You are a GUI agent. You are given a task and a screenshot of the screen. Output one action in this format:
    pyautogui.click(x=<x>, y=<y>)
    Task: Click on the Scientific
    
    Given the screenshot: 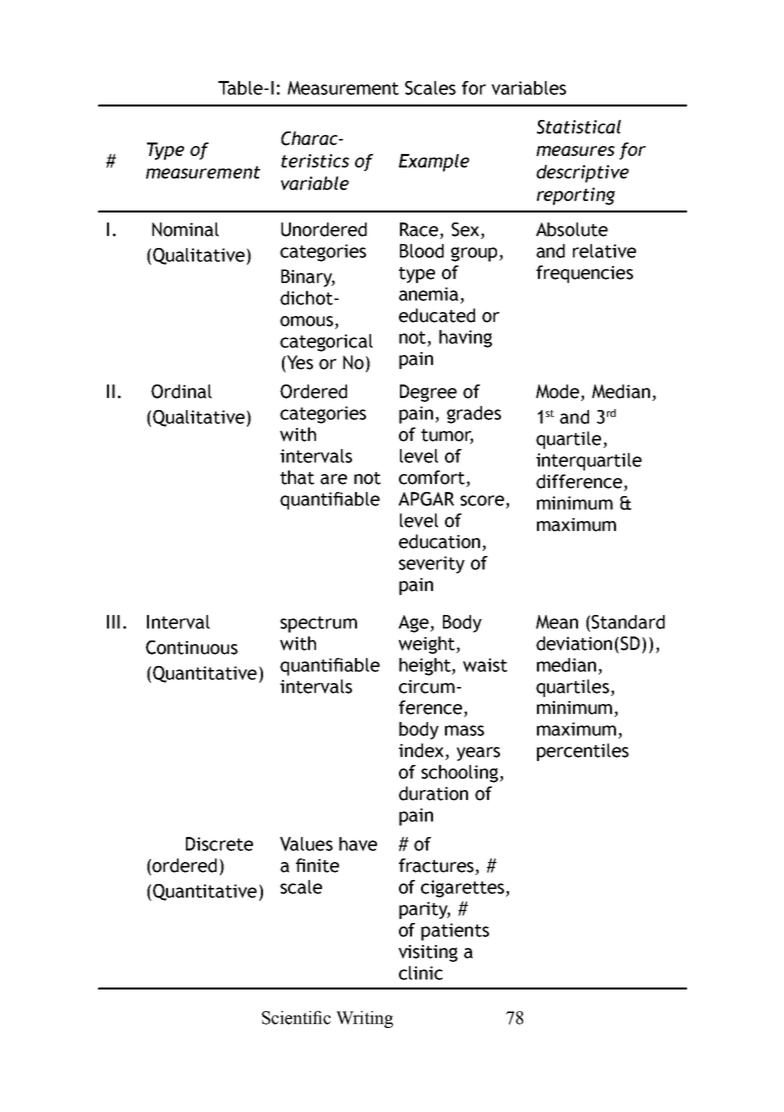 What is the action you would take?
    pyautogui.click(x=296, y=1018)
